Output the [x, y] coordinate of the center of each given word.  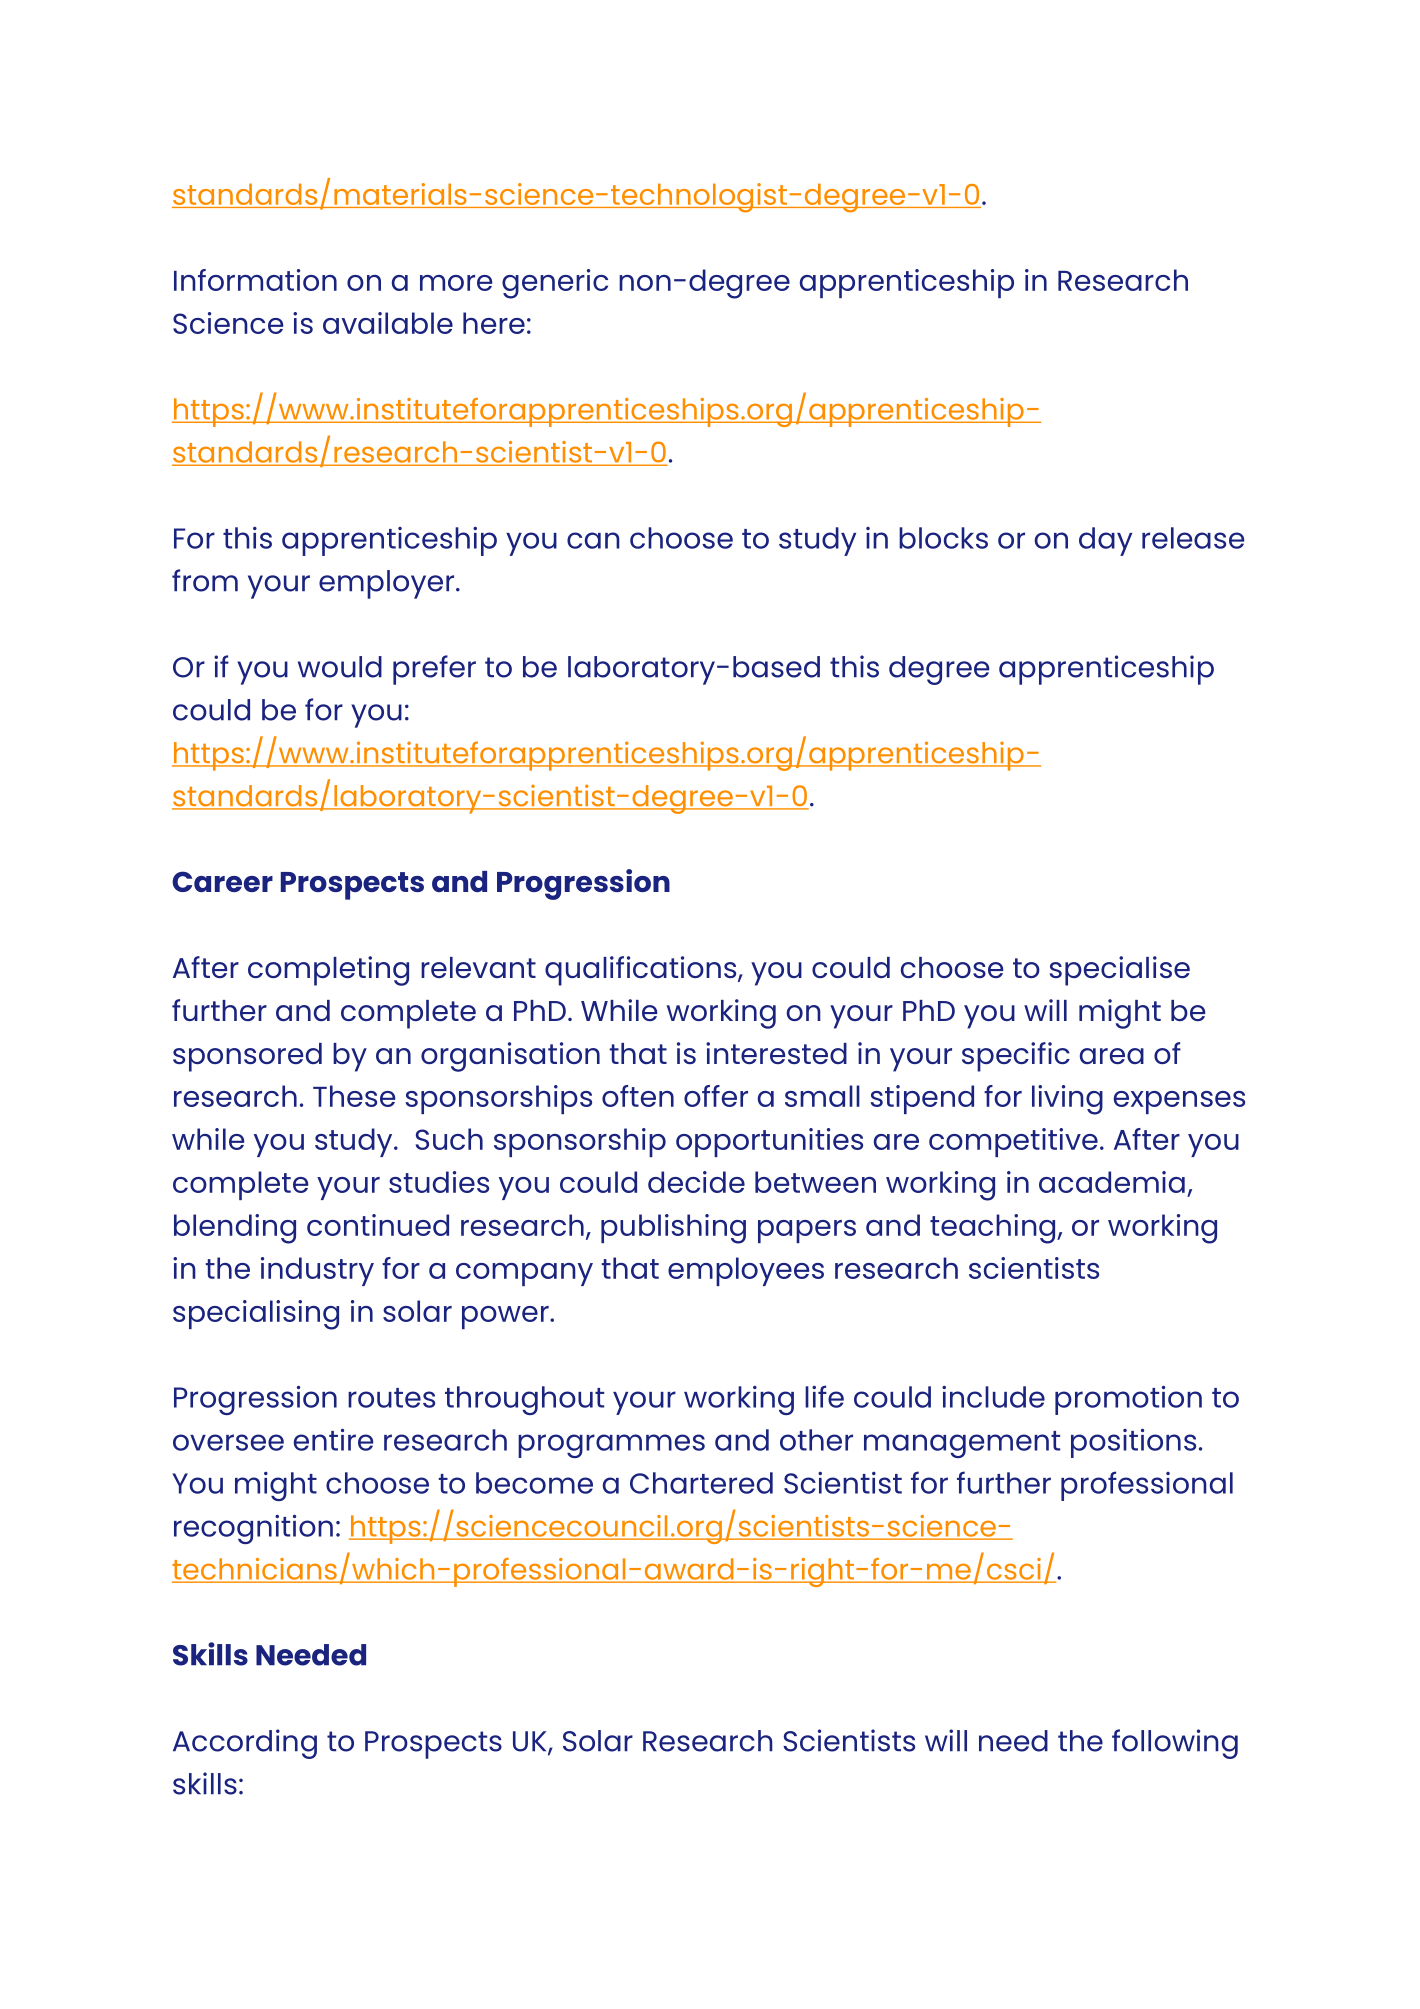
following [1175, 1744]
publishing [673, 1229]
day [1105, 541]
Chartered [701, 1483]
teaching [994, 1229]
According [245, 1744]
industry [317, 1271]
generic [555, 284]
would [340, 667]
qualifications [642, 971]
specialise [1120, 971]
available [388, 323]
